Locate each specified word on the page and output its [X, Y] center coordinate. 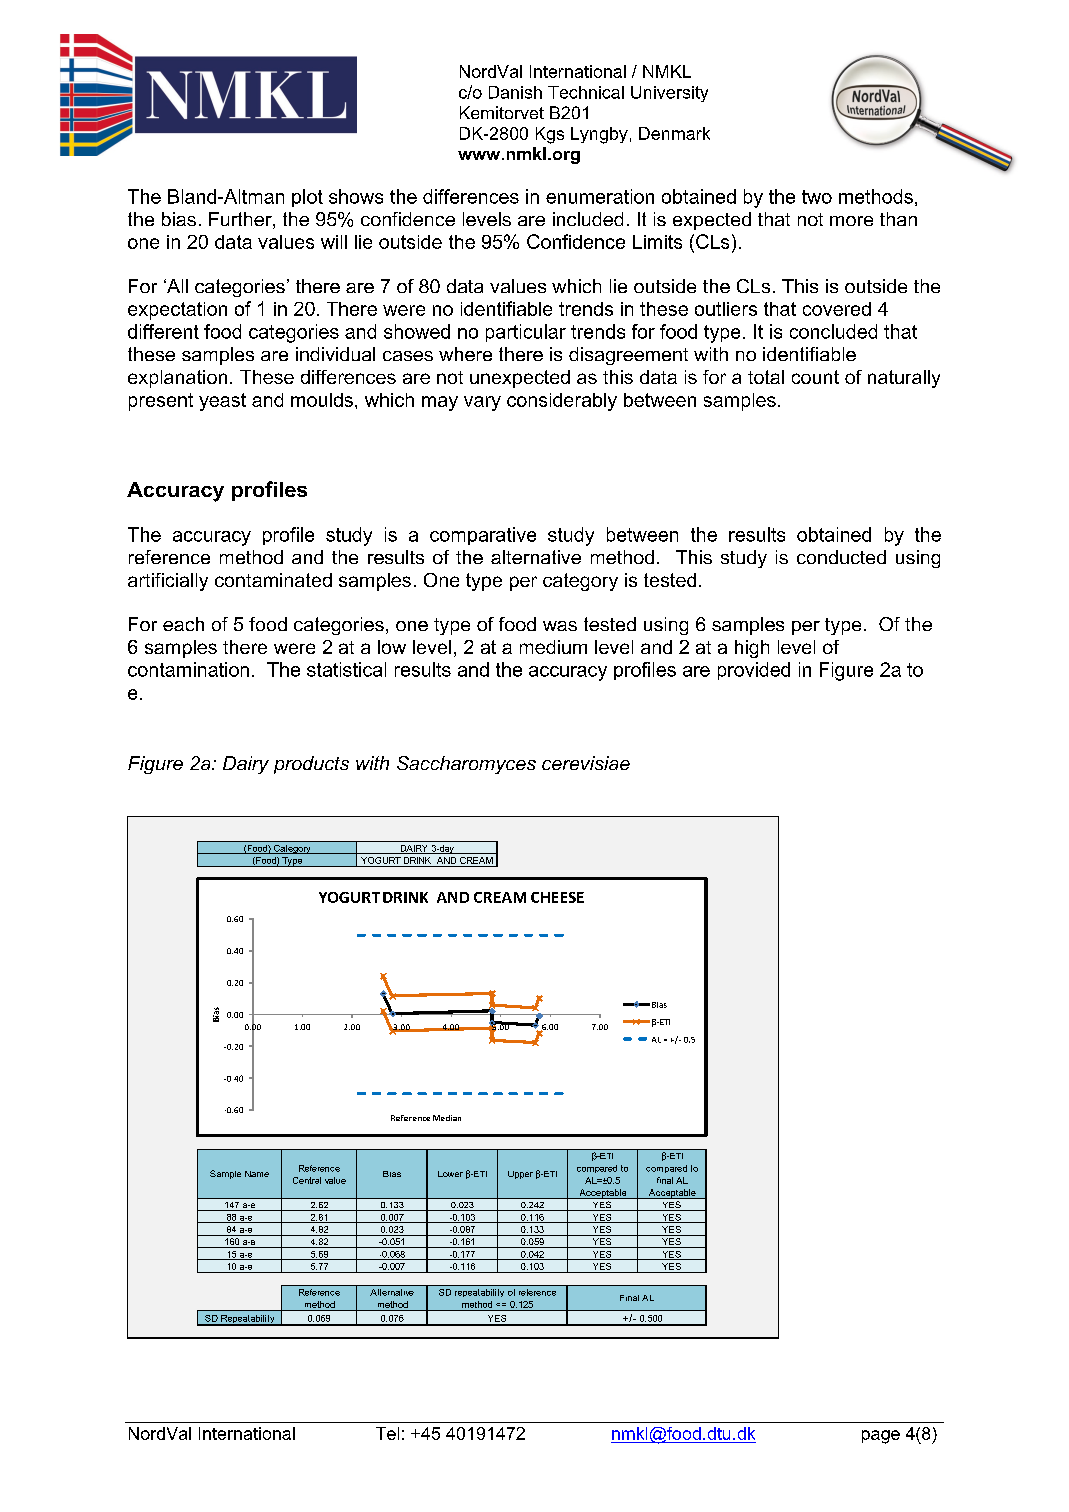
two [817, 197]
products [311, 765]
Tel [387, 1433]
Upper [520, 1175]
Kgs [550, 135]
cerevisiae [586, 763]
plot [307, 198]
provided [754, 671]
